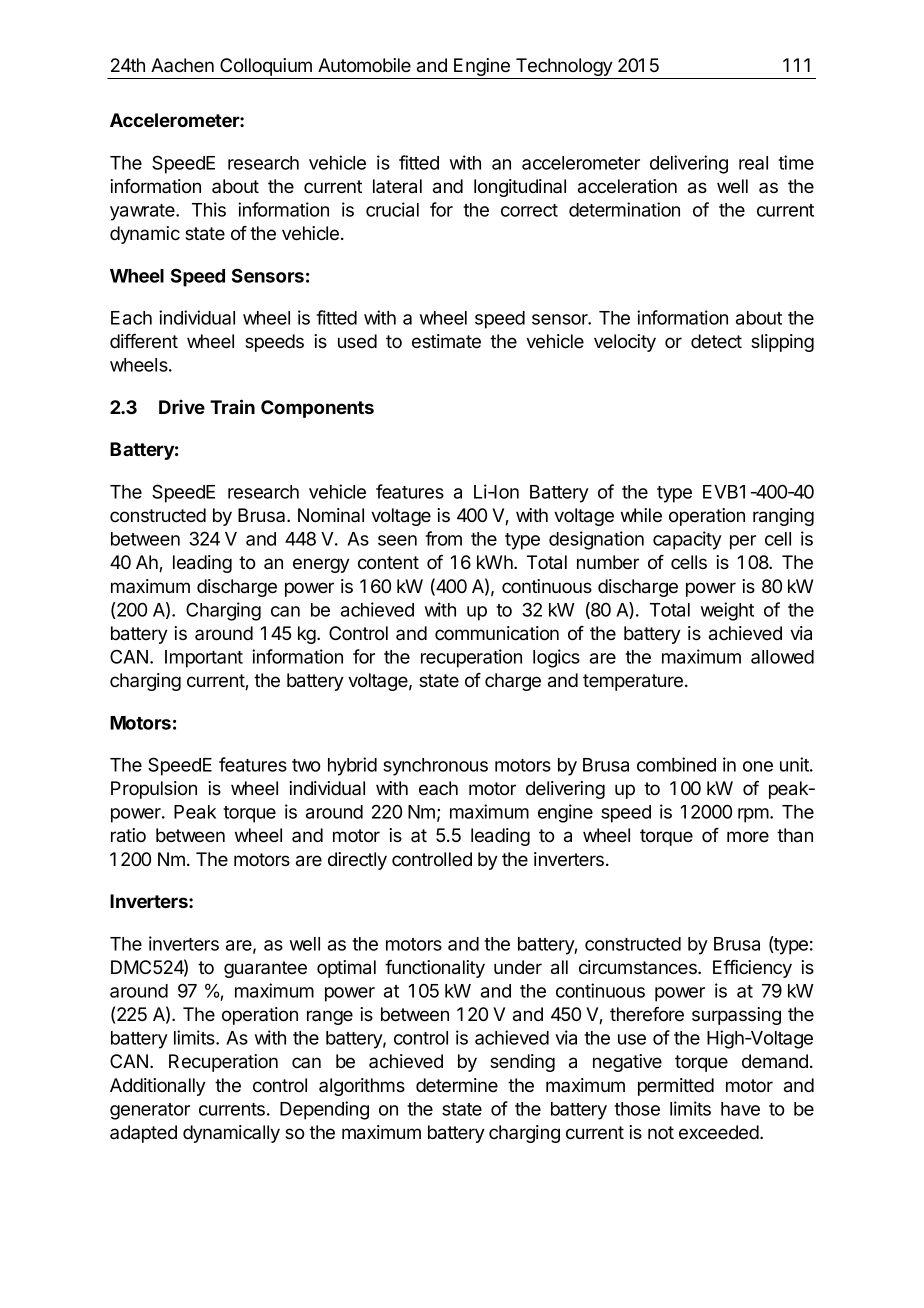  What do you see at coordinates (154, 790) in the image?
I see `Propulsion` at bounding box center [154, 790].
